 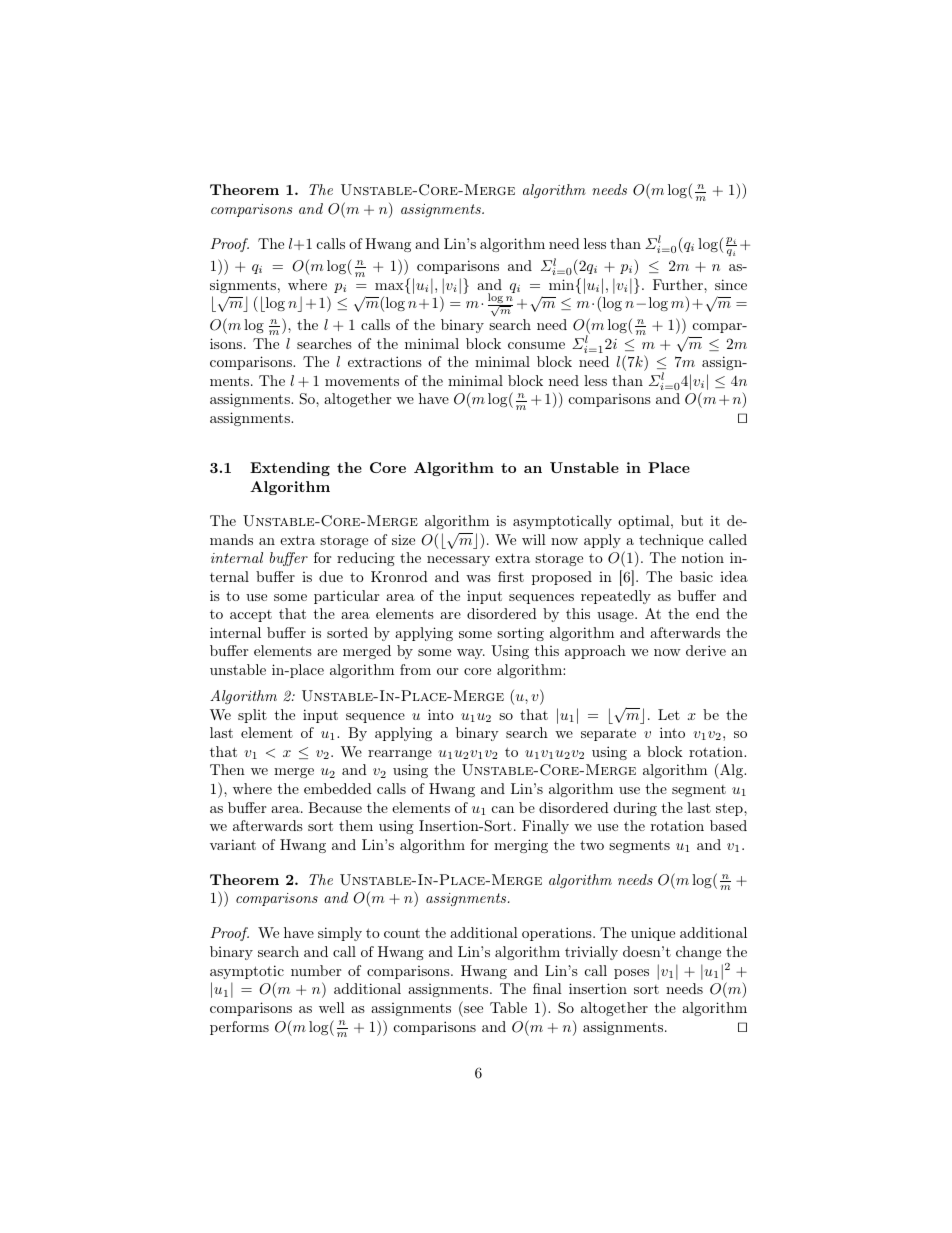 I want to click on Further, so click(x=679, y=284).
